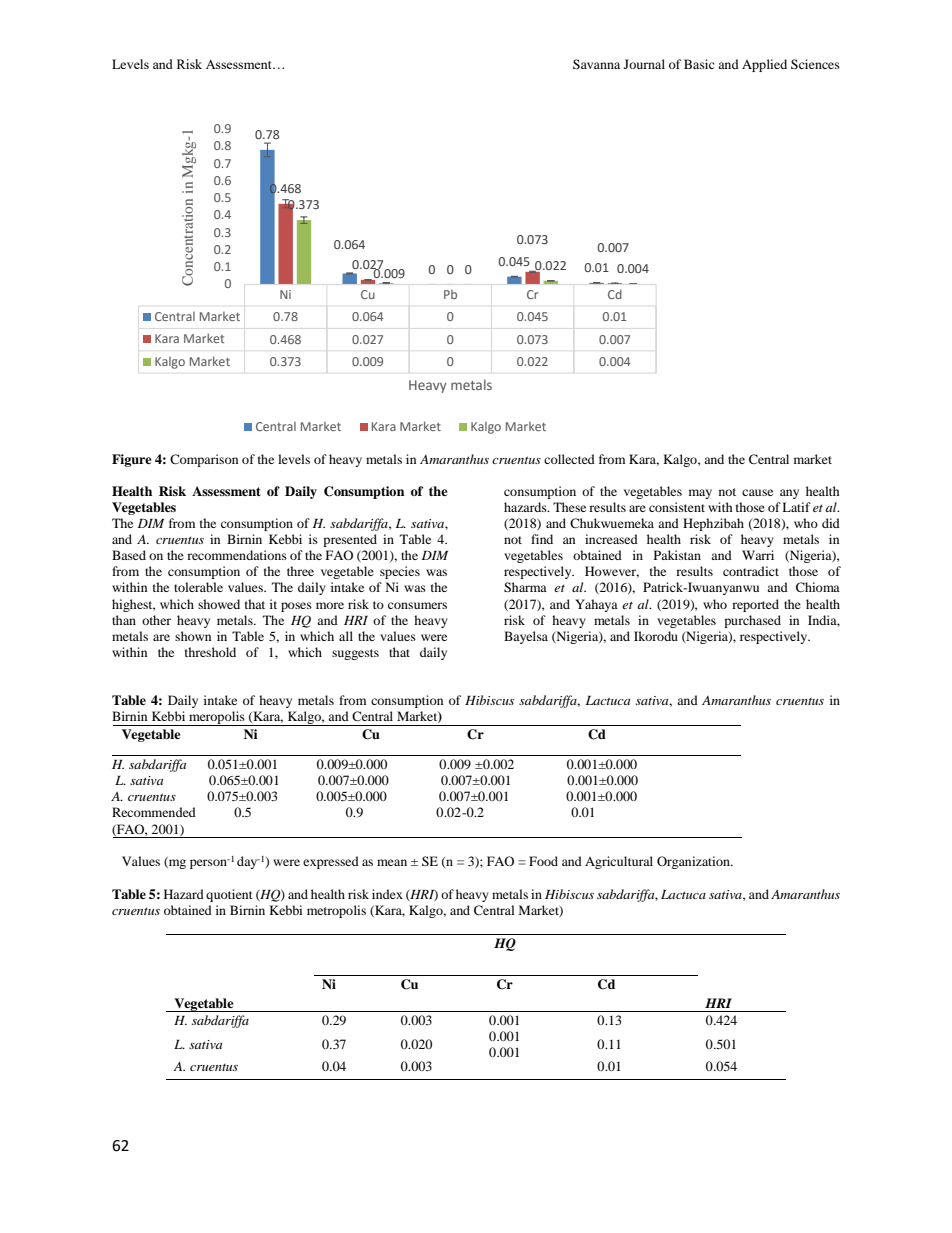 The width and height of the screenshot is (952, 1233). Describe the element at coordinates (757, 492) in the screenshot. I see `cause` at that location.
